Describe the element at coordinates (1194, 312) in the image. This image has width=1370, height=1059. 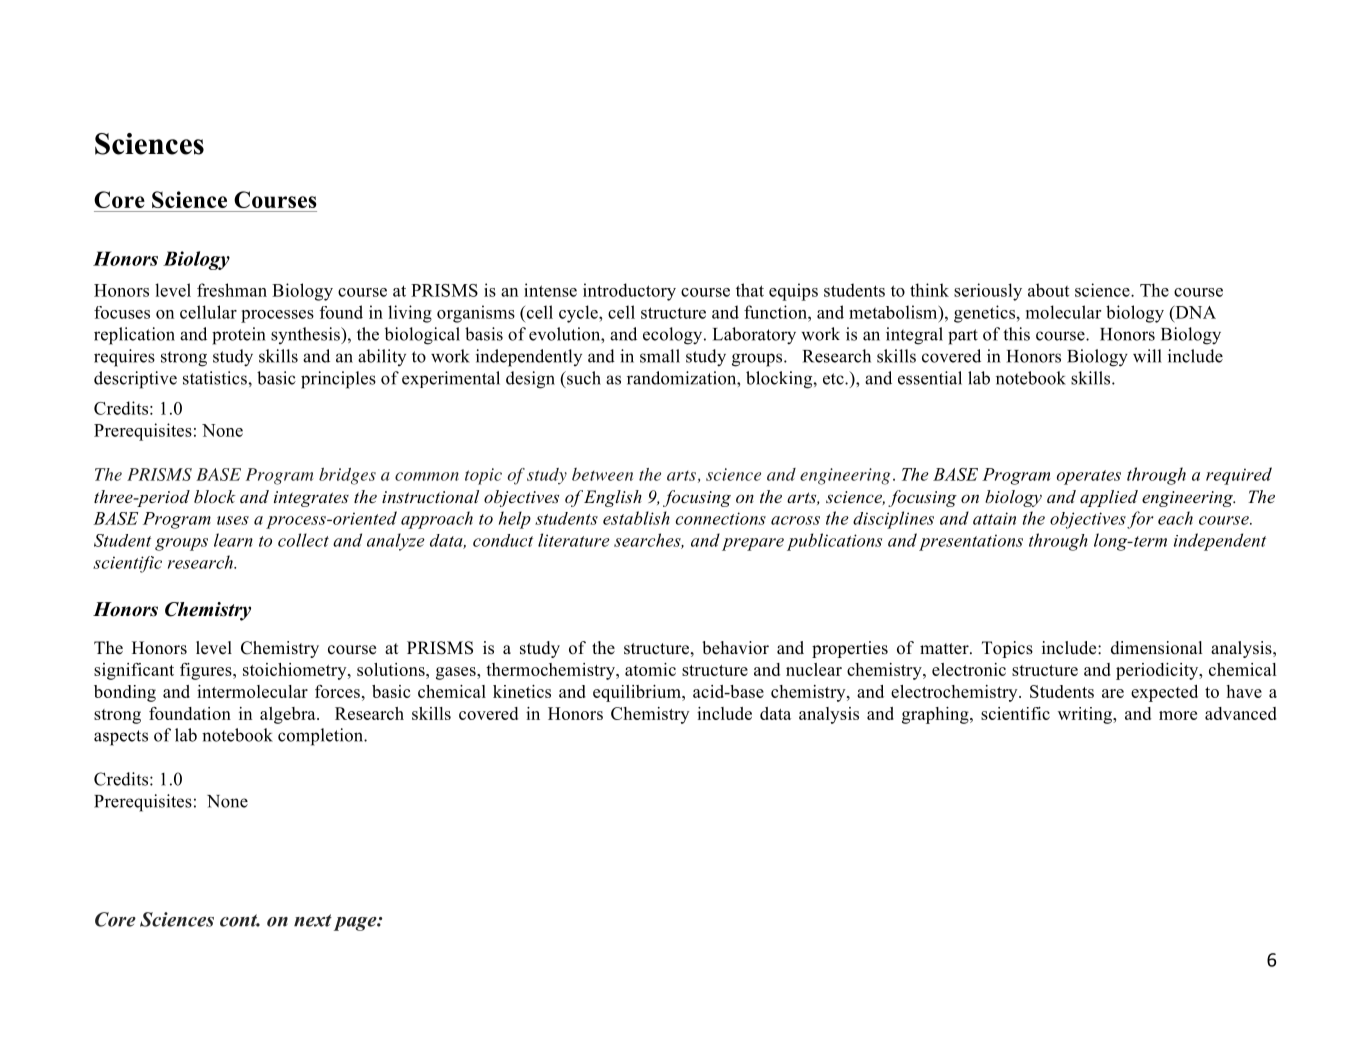
I see `DNA` at that location.
